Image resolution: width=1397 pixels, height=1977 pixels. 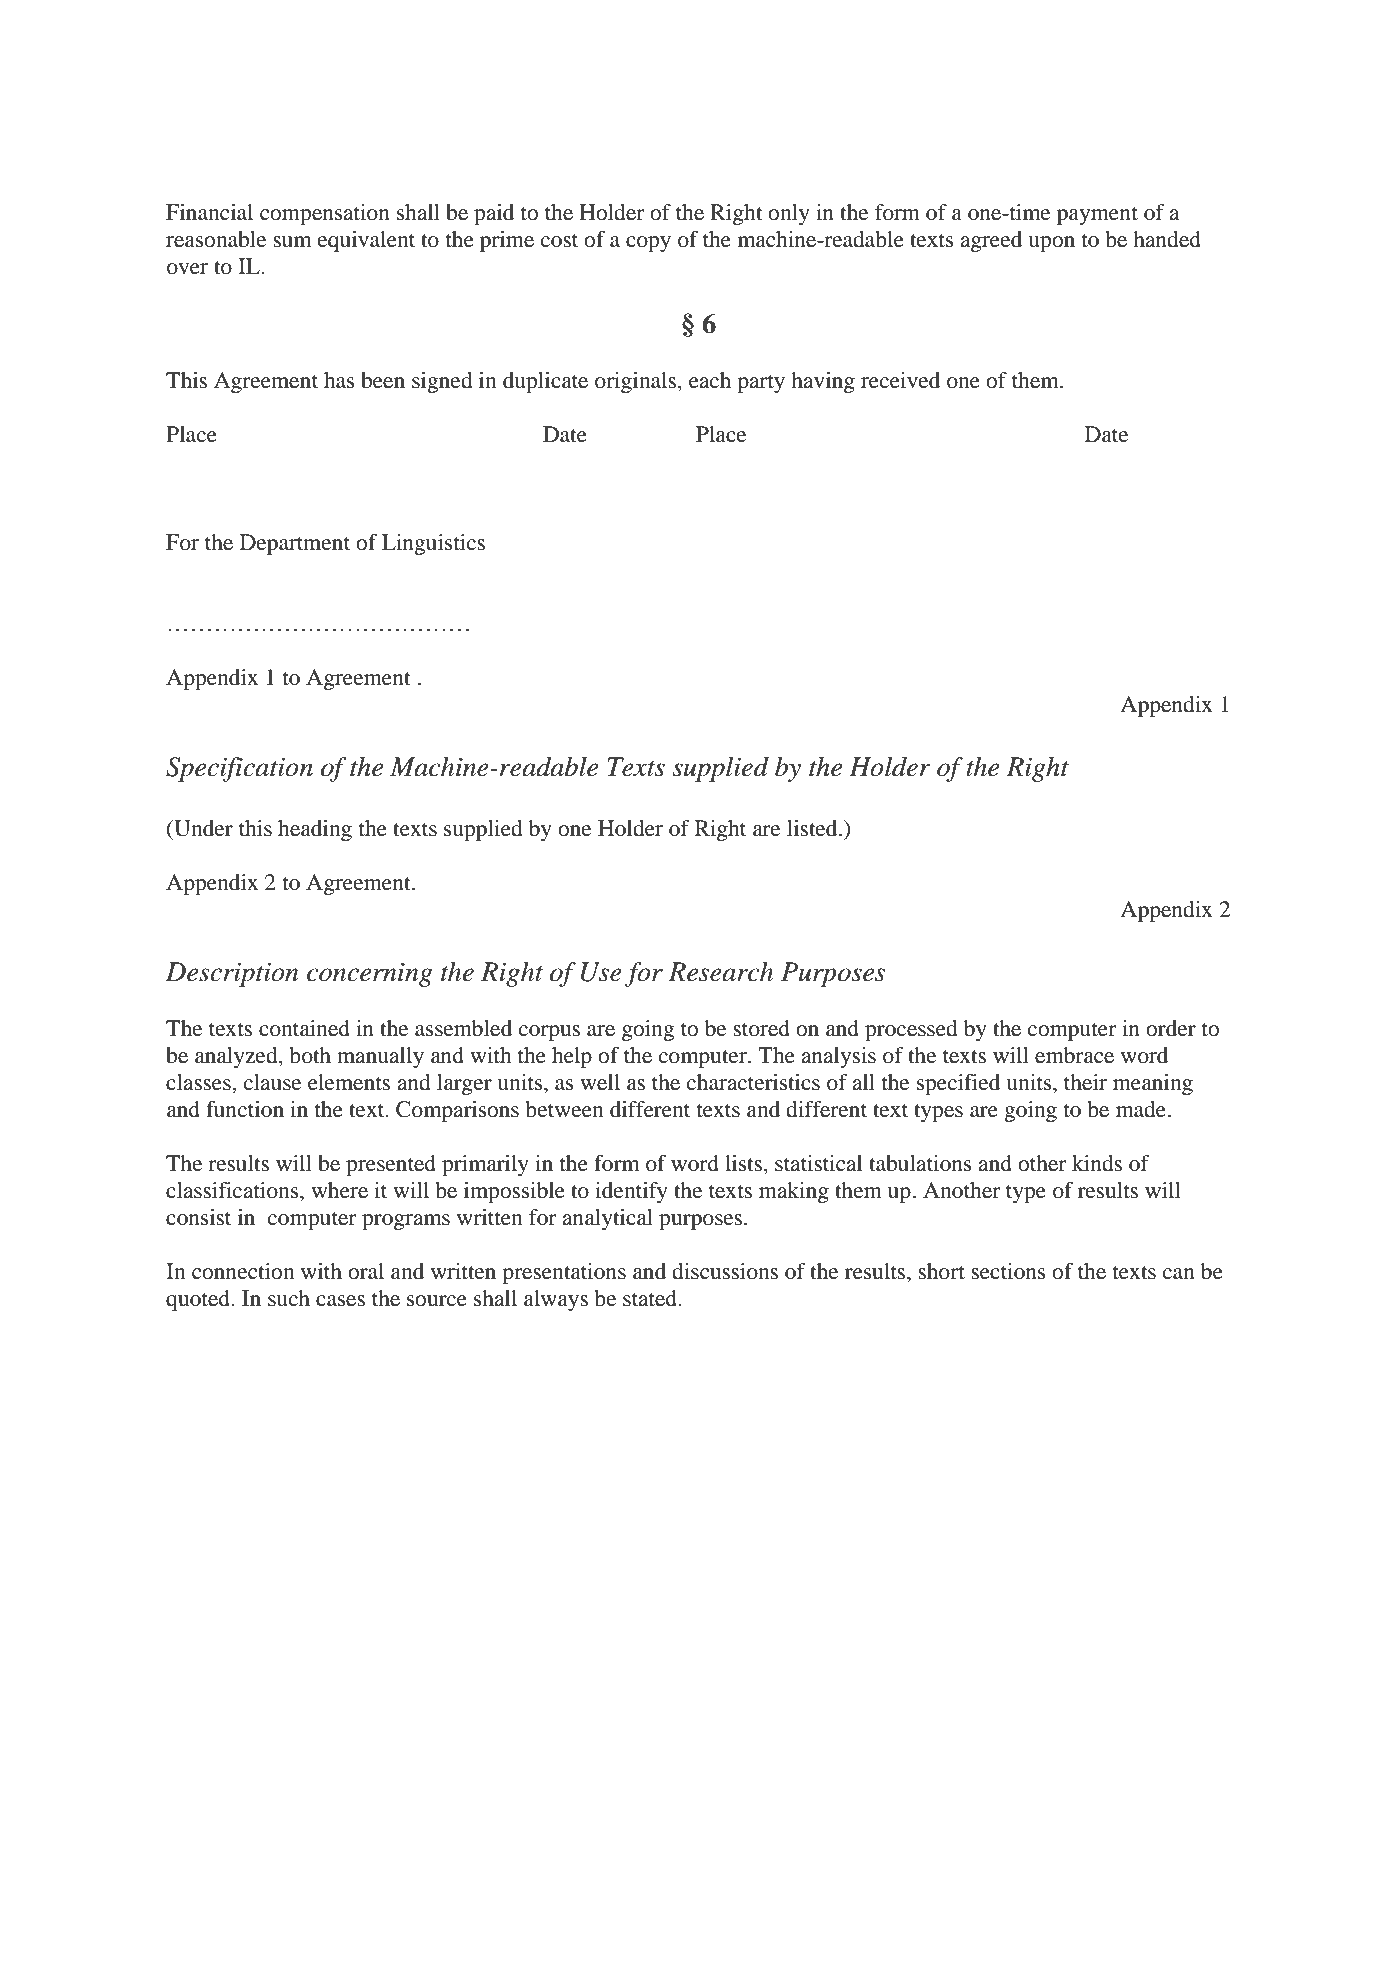 I want to click on discussions, so click(x=725, y=1271).
